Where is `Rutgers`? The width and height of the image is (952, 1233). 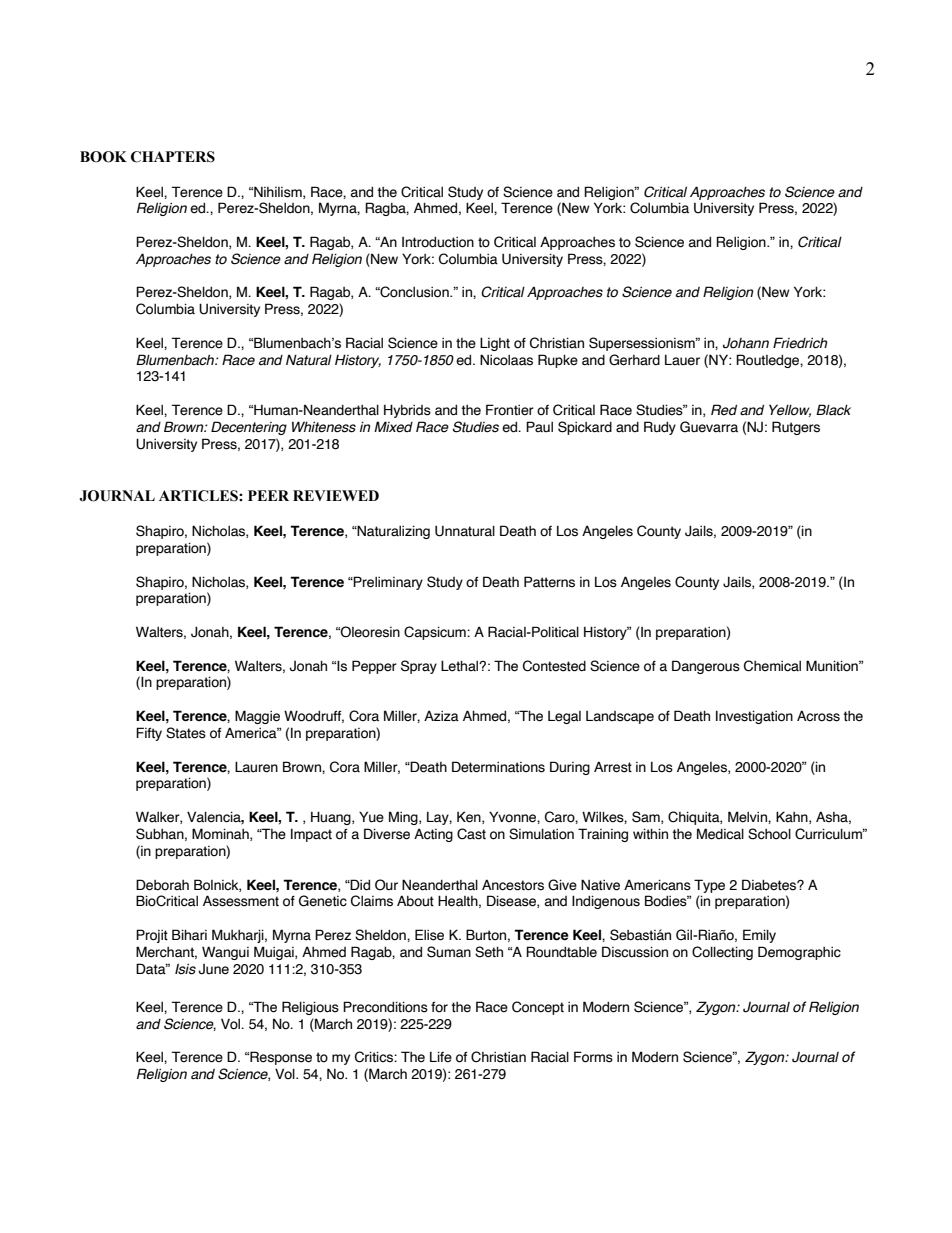
Rutgers is located at coordinates (796, 428).
